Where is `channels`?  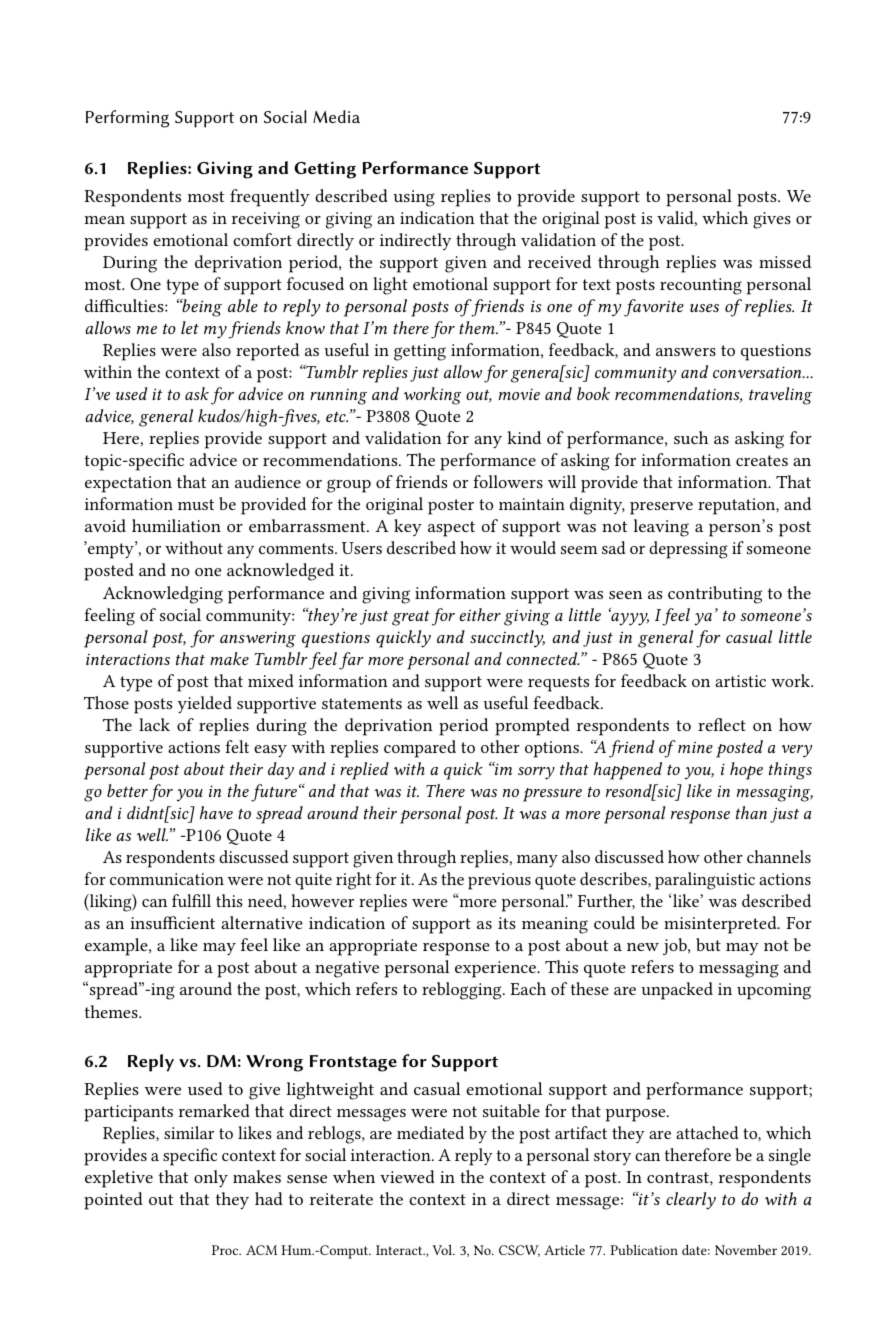 channels is located at coordinates (779, 856).
